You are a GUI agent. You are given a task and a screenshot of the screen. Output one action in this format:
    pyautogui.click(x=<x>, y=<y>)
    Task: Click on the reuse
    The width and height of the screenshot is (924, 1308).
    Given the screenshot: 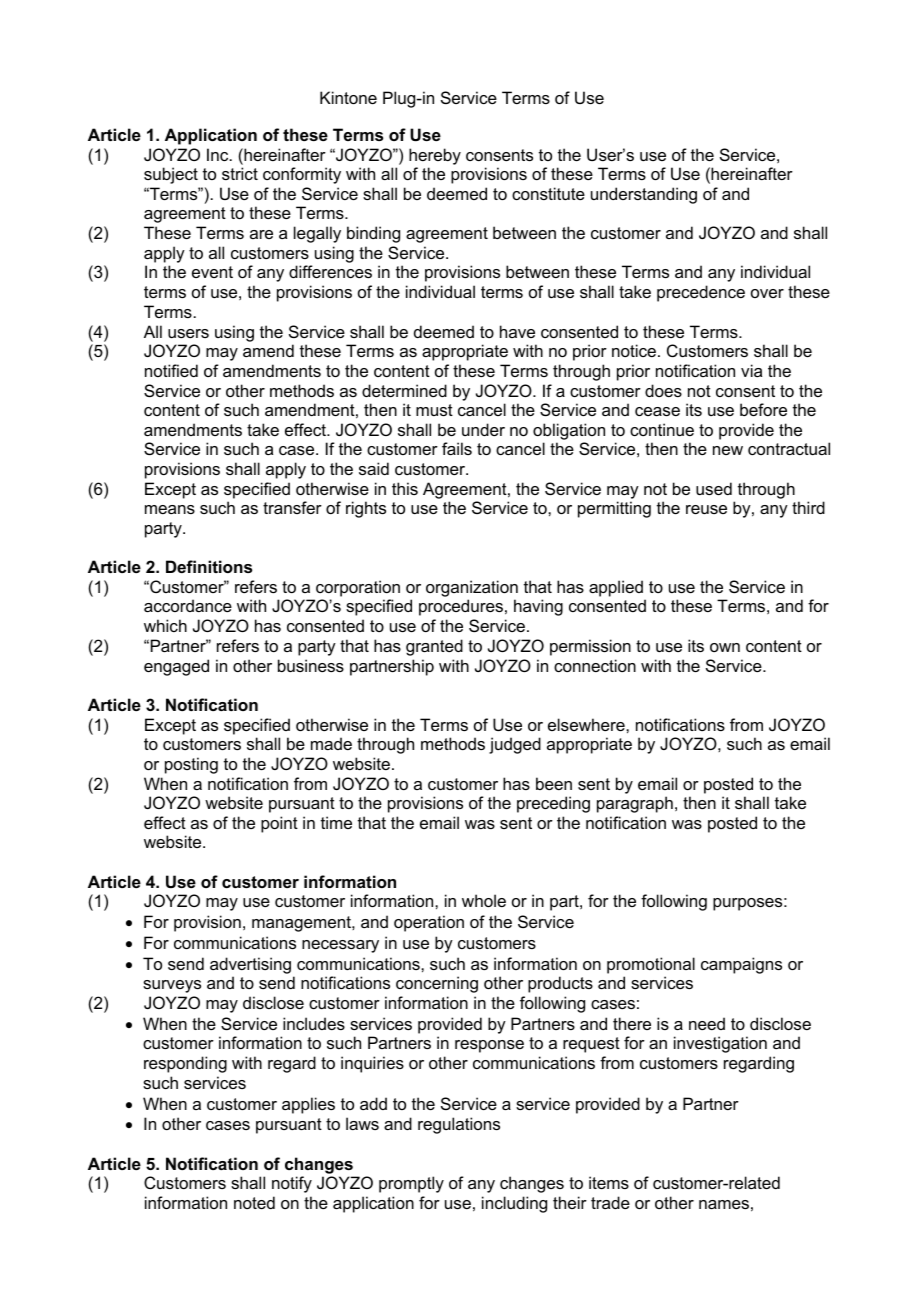 What is the action you would take?
    pyautogui.click(x=706, y=509)
